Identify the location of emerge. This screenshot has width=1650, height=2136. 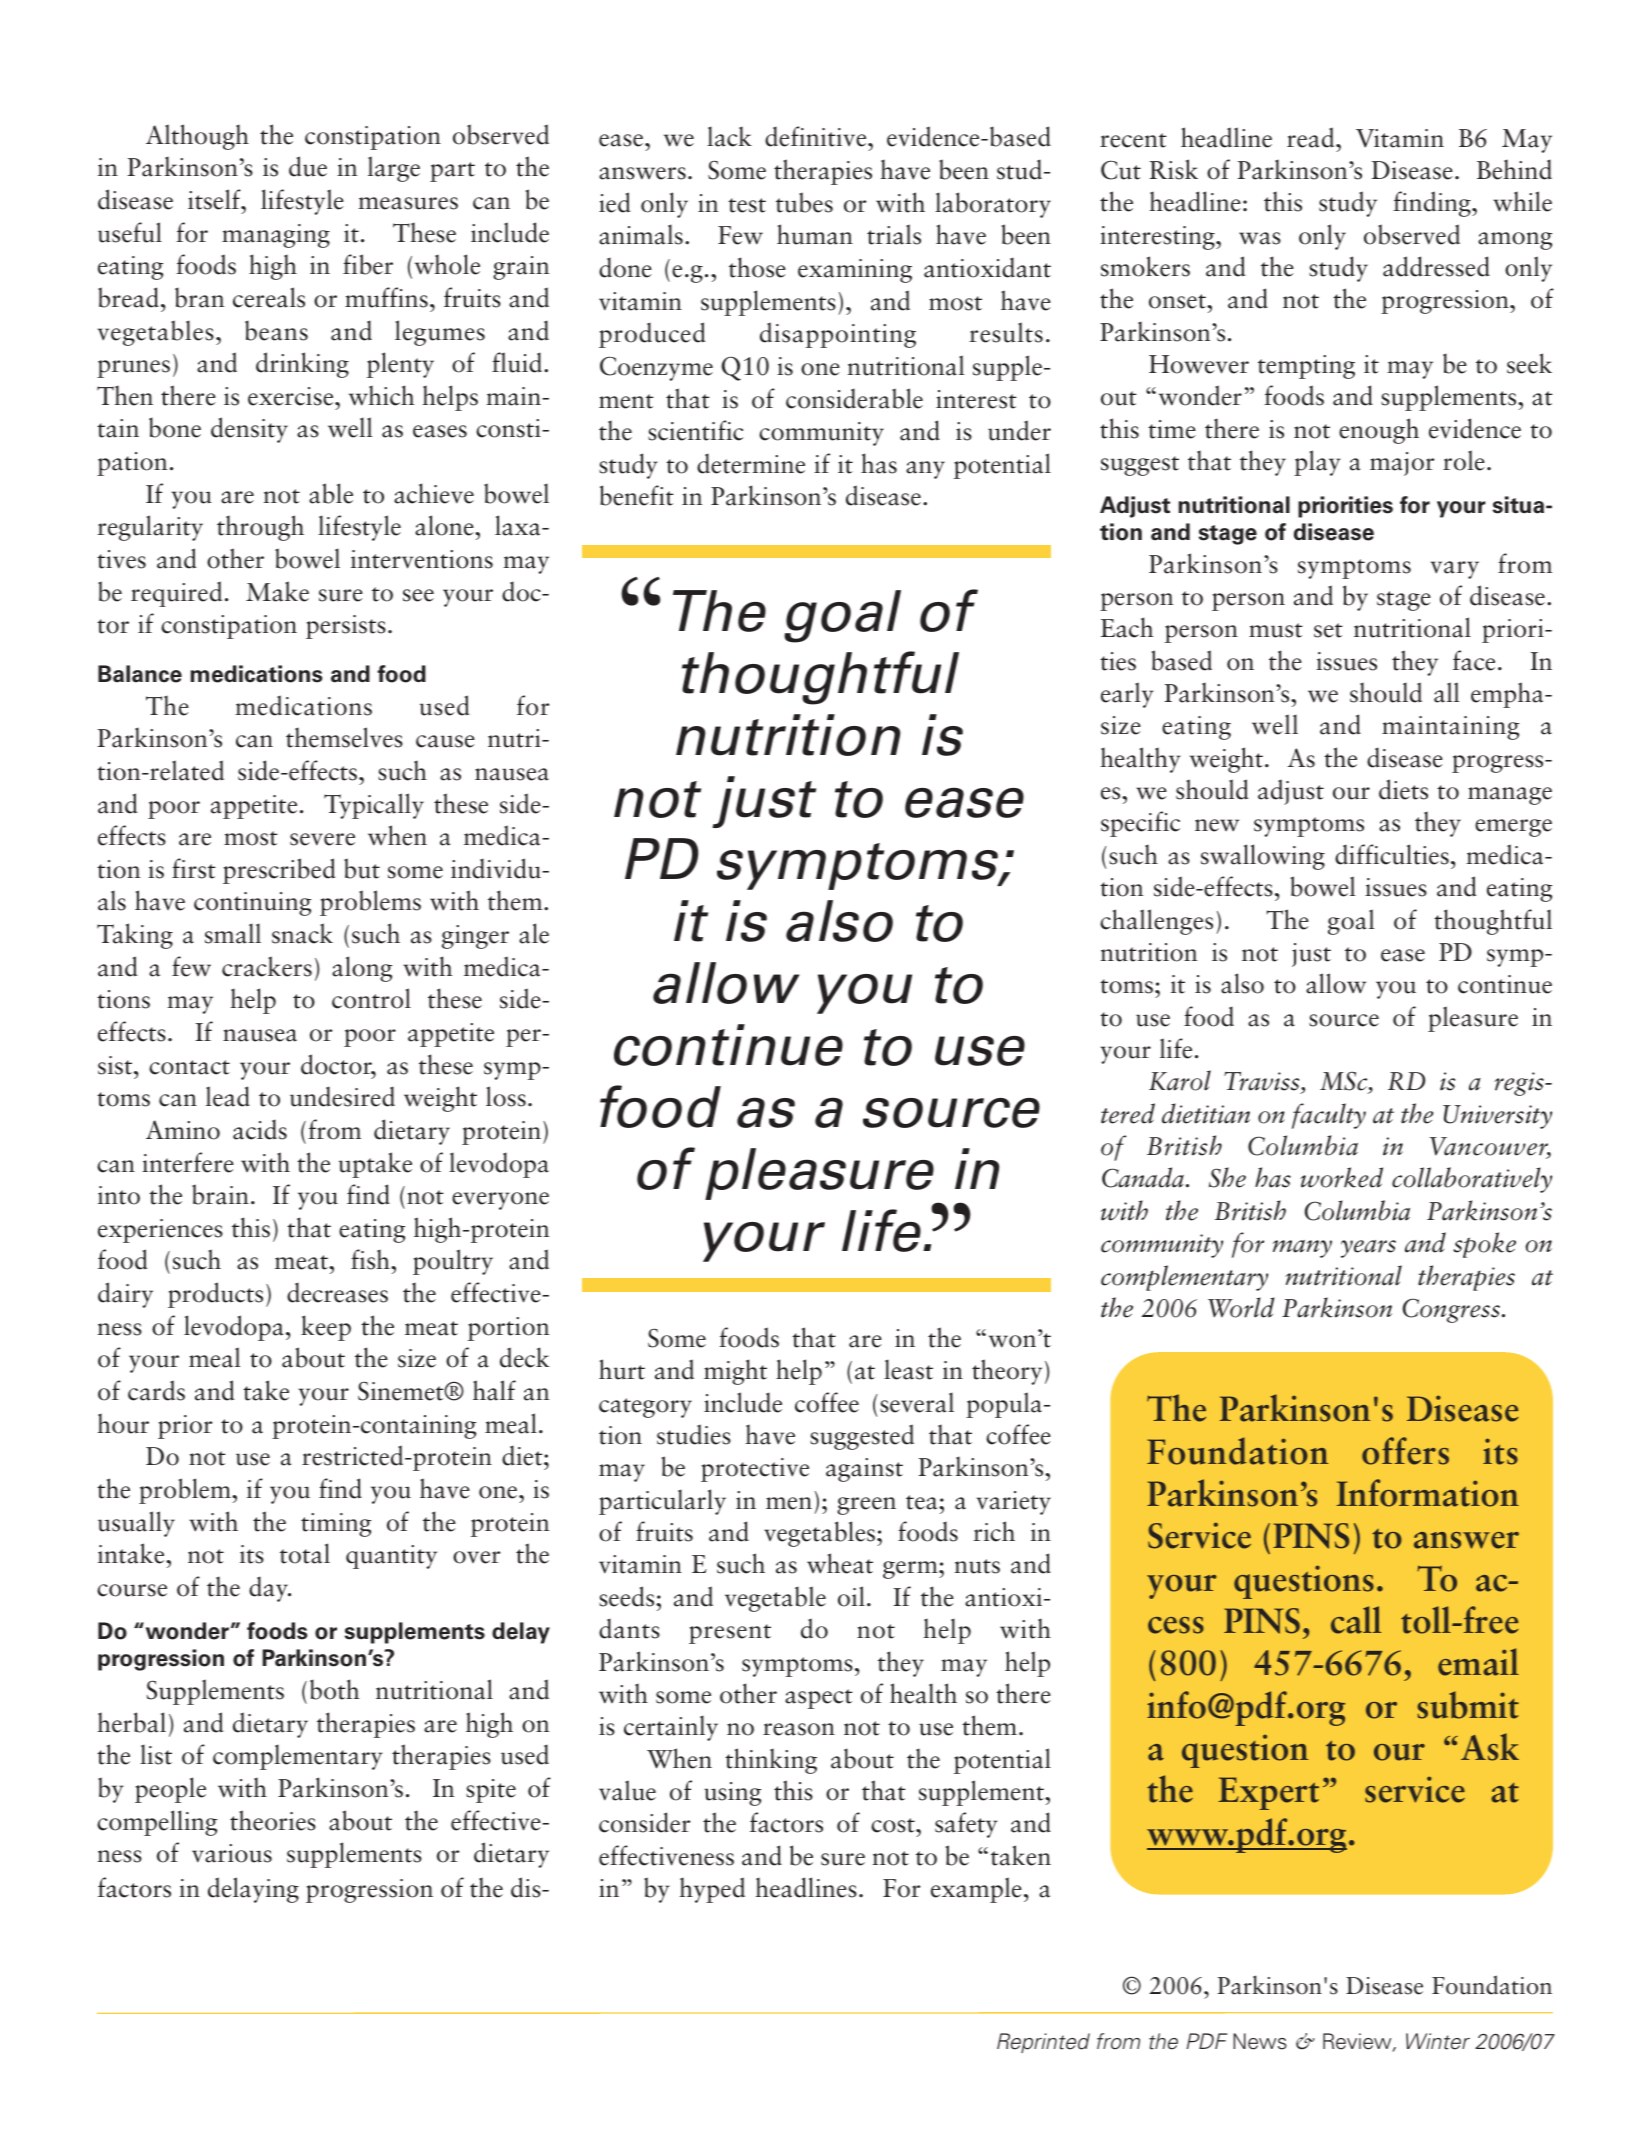
(1513, 828).
